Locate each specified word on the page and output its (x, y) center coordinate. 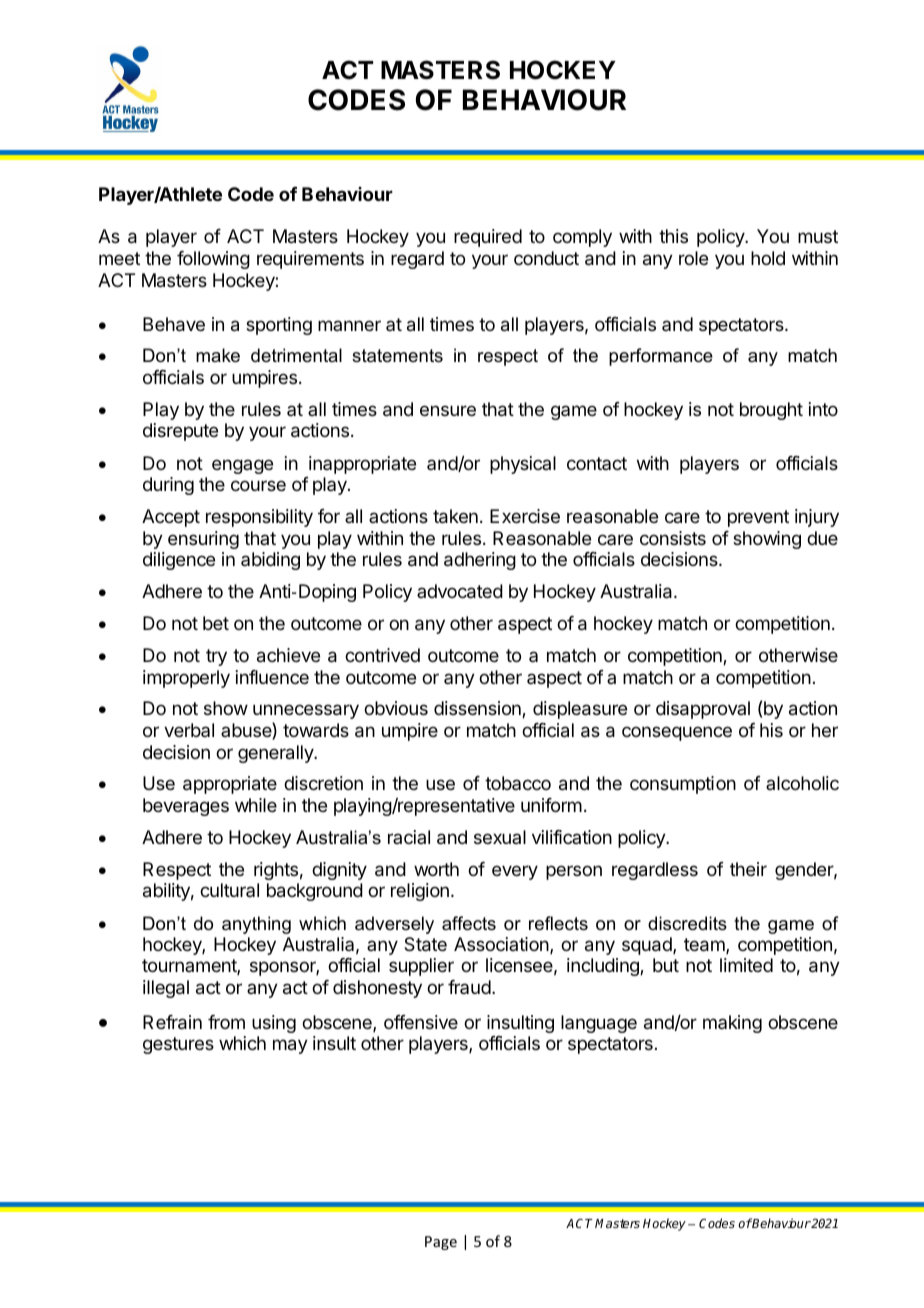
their (748, 869)
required (488, 238)
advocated (460, 591)
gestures (178, 1045)
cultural (229, 890)
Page (441, 1243)
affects (469, 923)
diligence (179, 561)
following (213, 260)
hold (768, 258)
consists (673, 538)
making (732, 1024)
